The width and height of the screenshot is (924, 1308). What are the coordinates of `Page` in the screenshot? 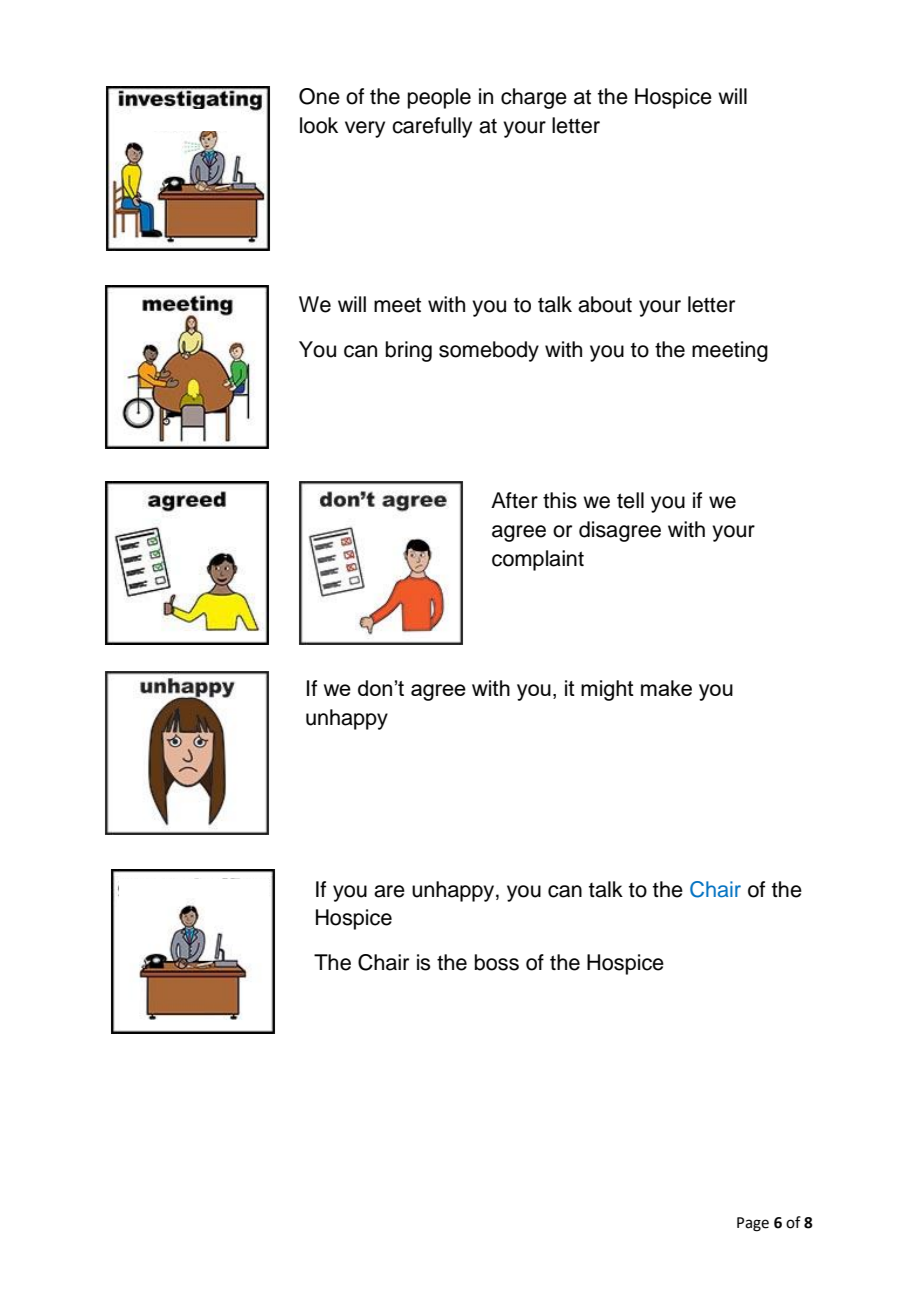 It's located at (753, 1224).
